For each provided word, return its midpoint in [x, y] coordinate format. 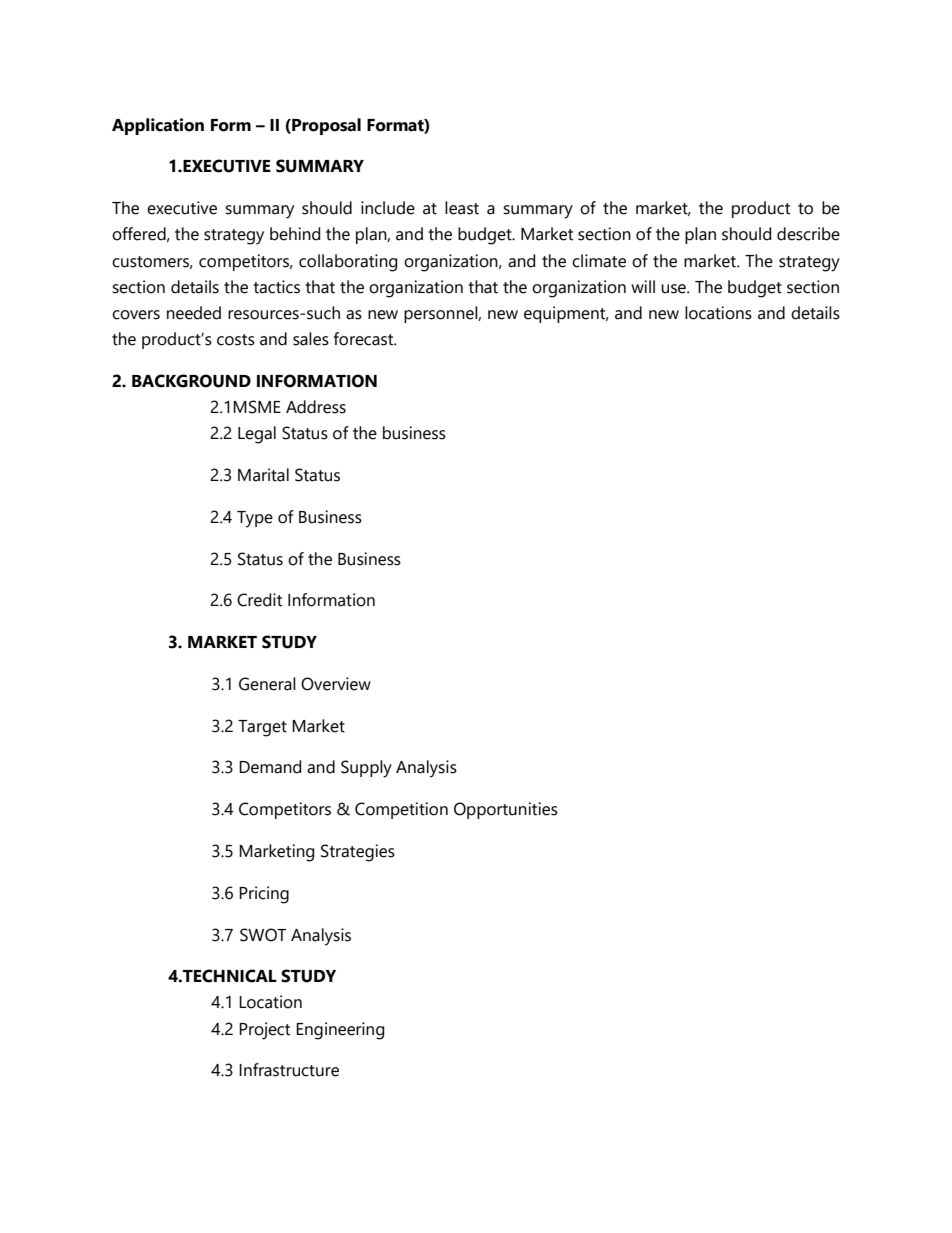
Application [158, 126]
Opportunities [506, 810]
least [462, 208]
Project [264, 1031]
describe [808, 234]
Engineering [340, 1031]
